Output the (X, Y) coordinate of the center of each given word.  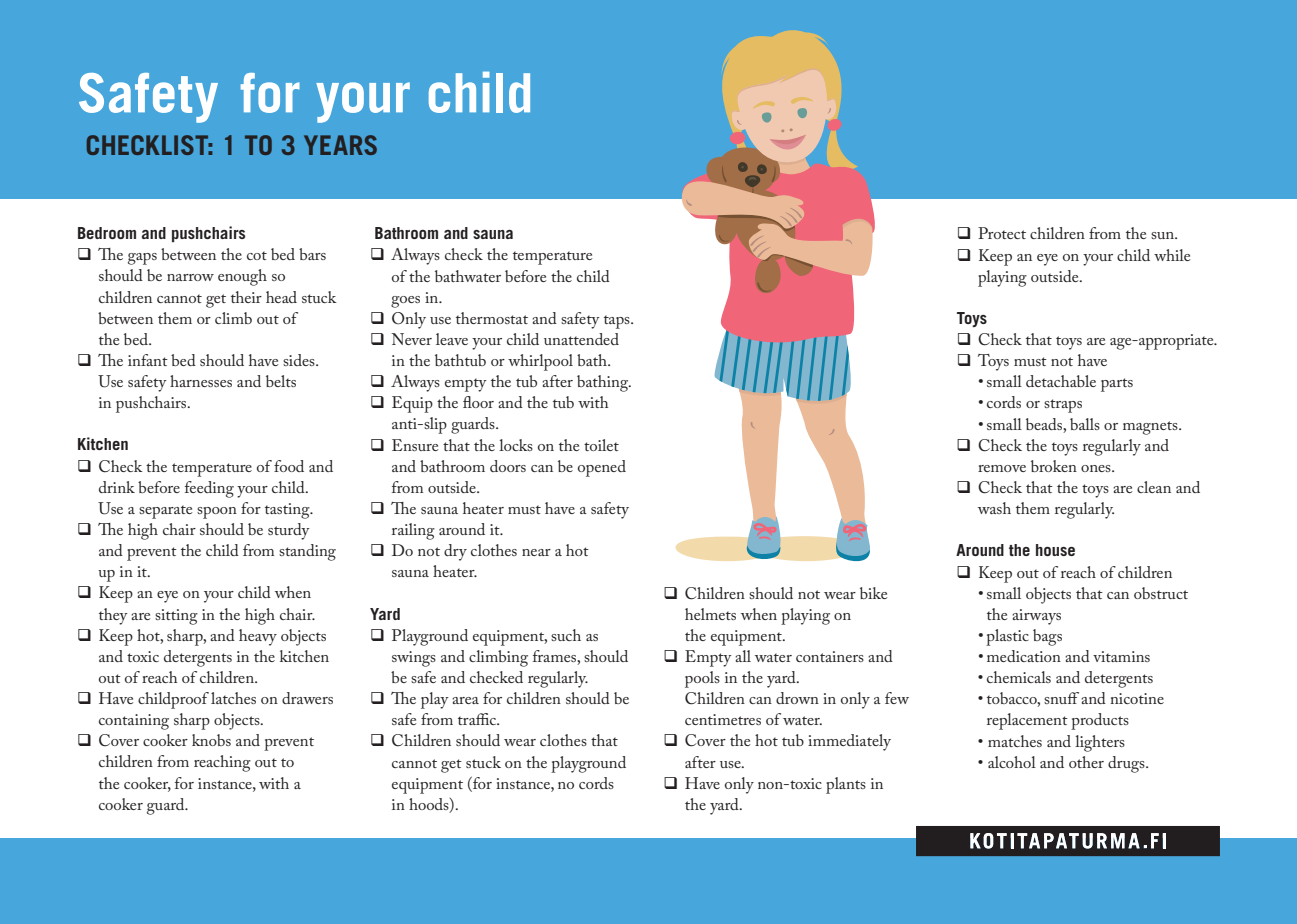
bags (1047, 637)
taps (618, 322)
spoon (217, 513)
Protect (1002, 233)
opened (602, 468)
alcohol (1012, 762)
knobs (211, 740)
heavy (258, 637)
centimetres (723, 719)
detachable (1061, 381)
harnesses (201, 381)
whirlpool (540, 362)
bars (312, 254)
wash (994, 508)
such (566, 635)
